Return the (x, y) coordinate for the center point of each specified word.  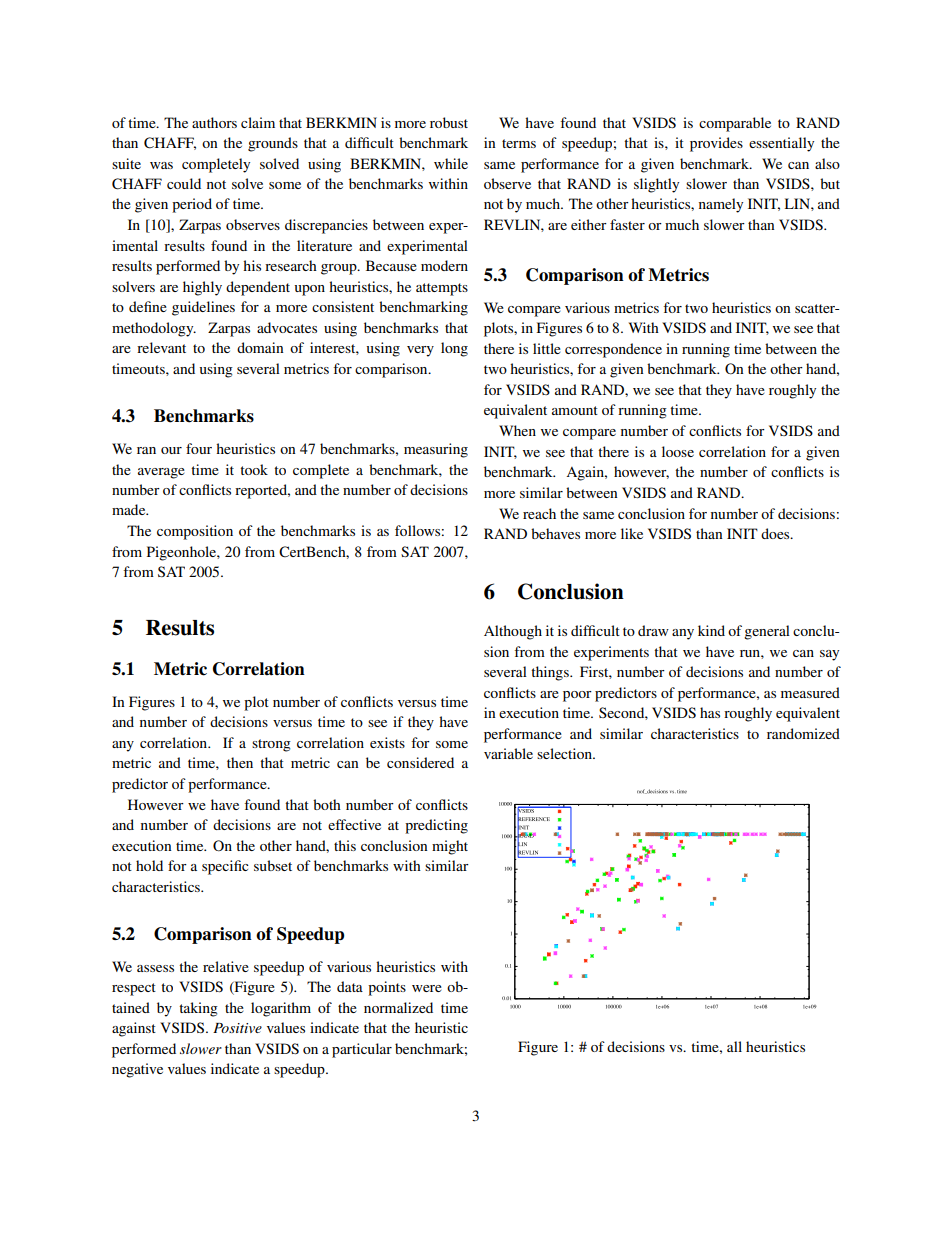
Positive (237, 1028)
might (450, 847)
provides (716, 144)
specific (225, 867)
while (451, 163)
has (710, 712)
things (551, 673)
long (454, 349)
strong (271, 745)
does (776, 533)
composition (195, 532)
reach (539, 513)
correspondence (613, 350)
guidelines (203, 308)
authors (214, 122)
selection (565, 753)
